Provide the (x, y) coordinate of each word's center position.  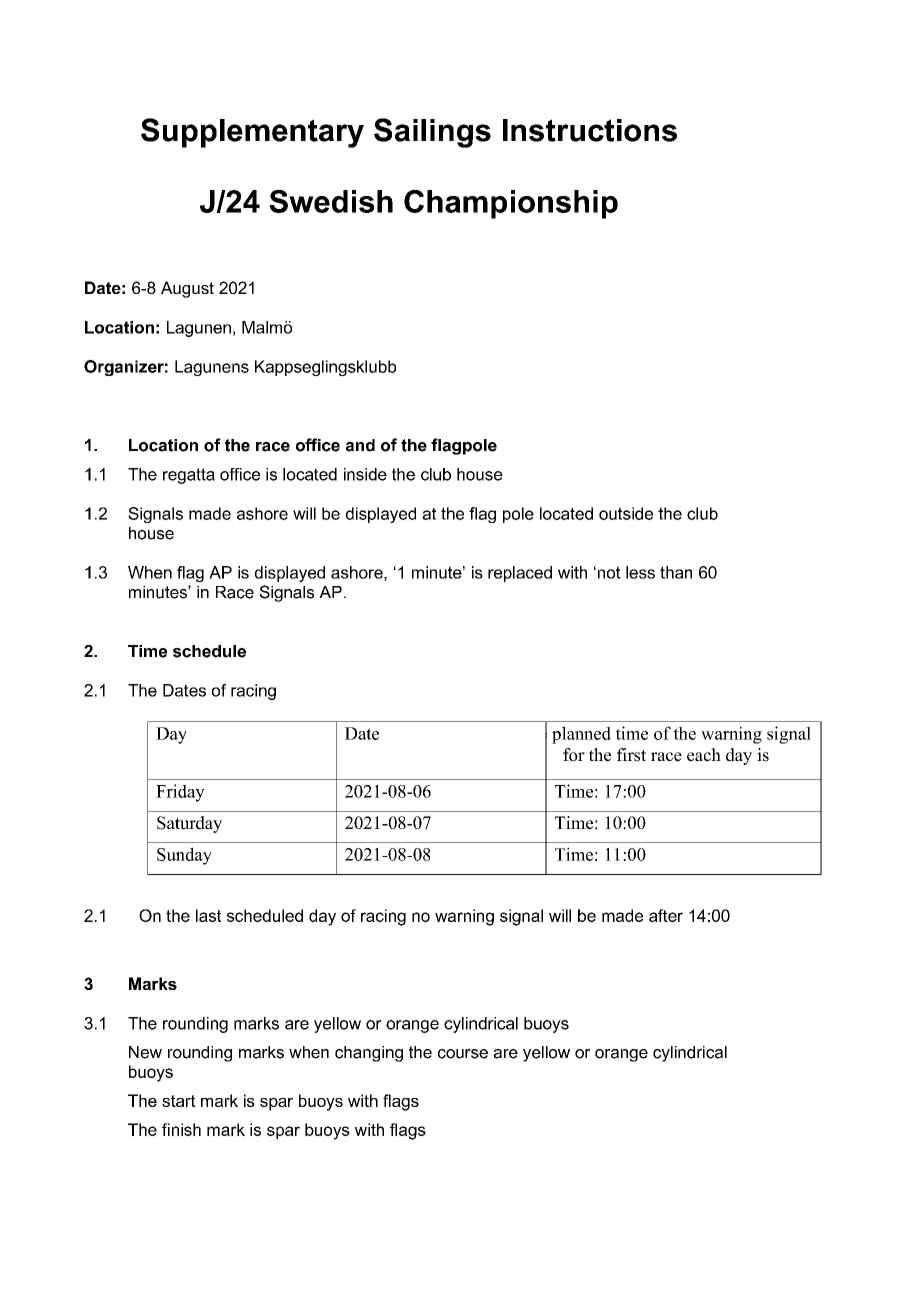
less (640, 572)
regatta (189, 476)
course (463, 1054)
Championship (511, 204)
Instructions (590, 130)
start (178, 1101)
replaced (520, 574)
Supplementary (252, 133)
